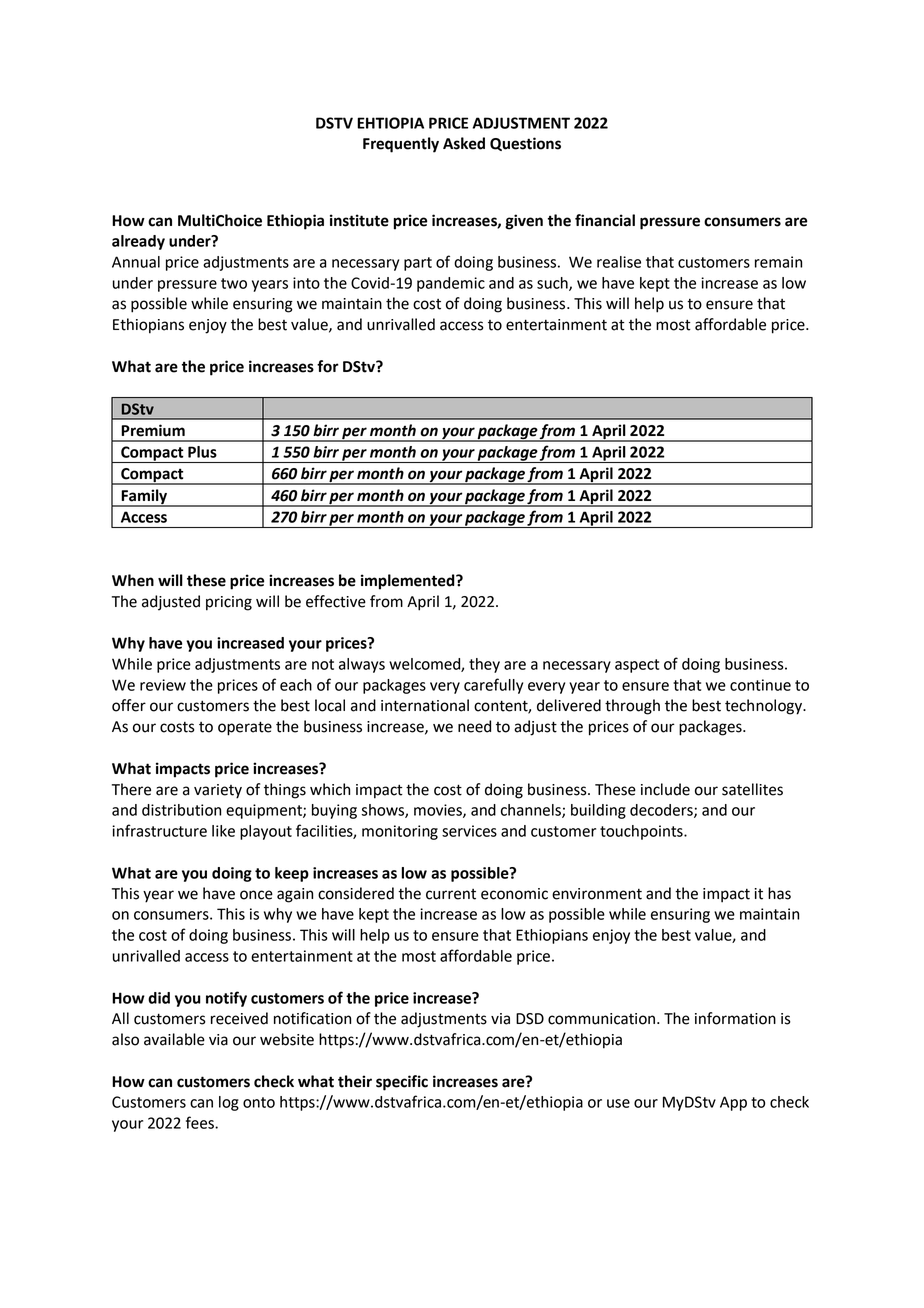 This document has height=1308, width=924. I want to click on current, so click(451, 894).
